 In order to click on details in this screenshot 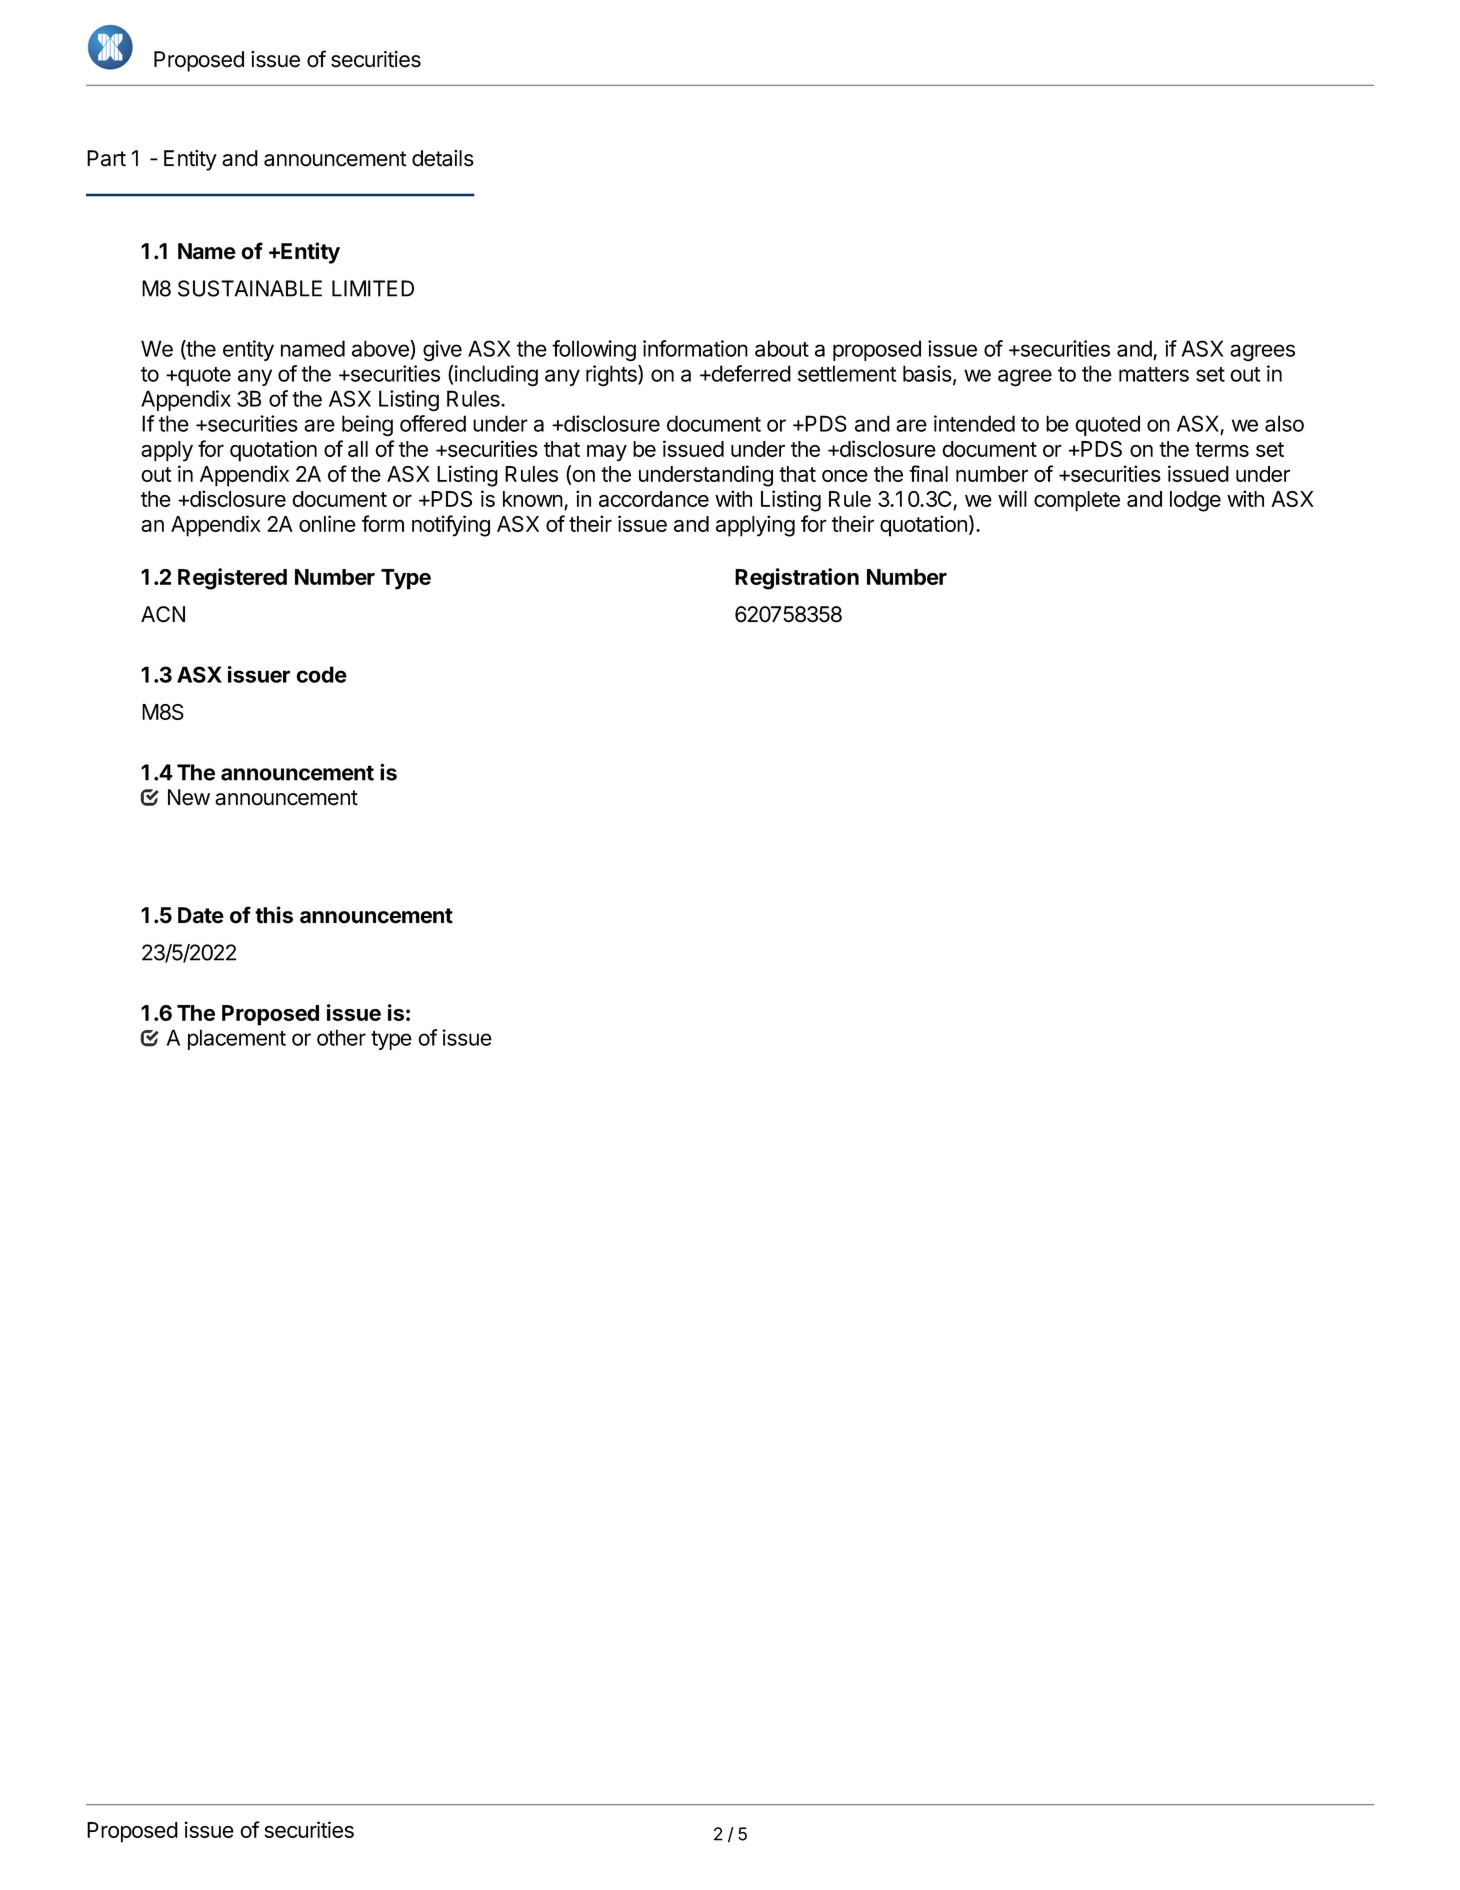, I will do `click(443, 158)`.
